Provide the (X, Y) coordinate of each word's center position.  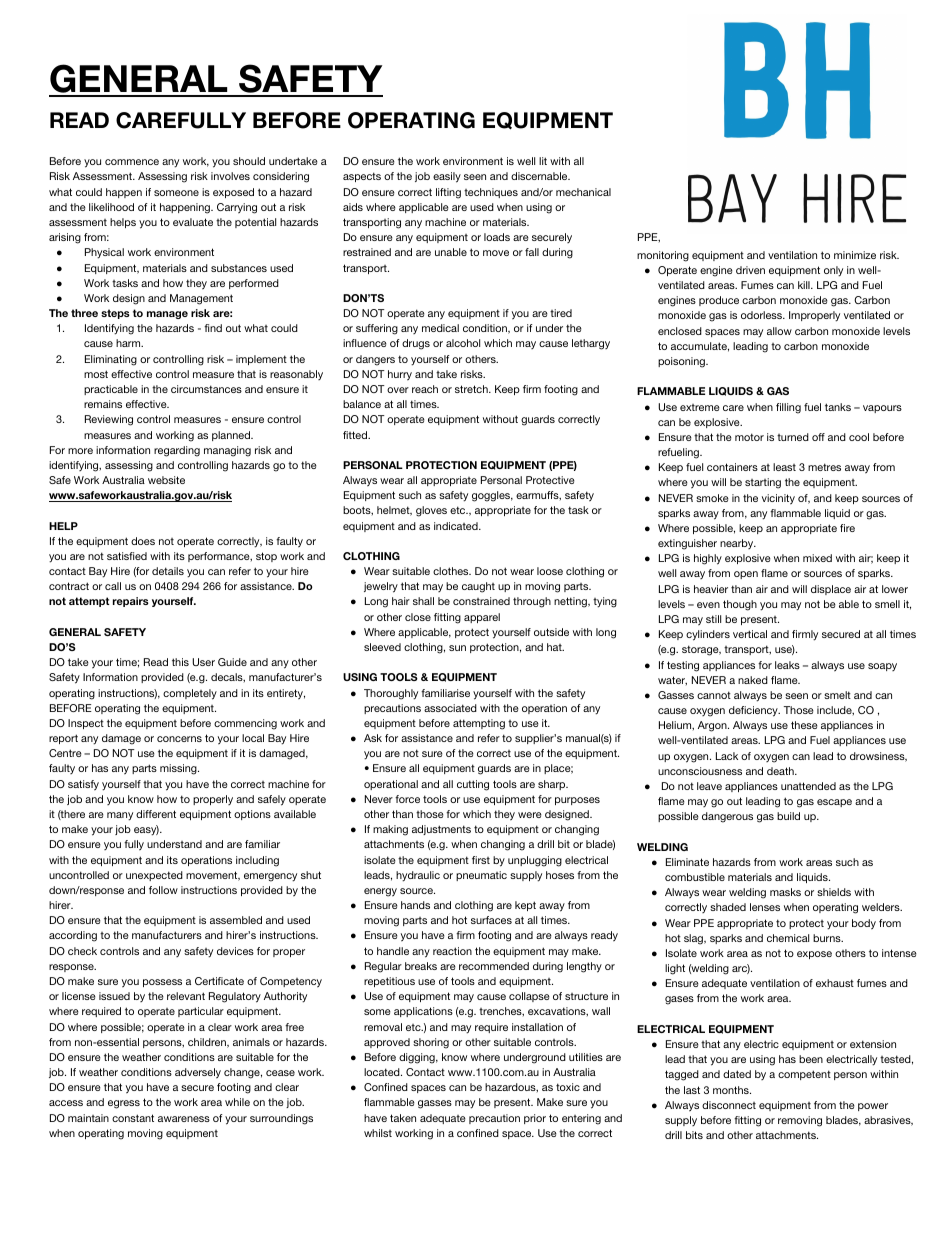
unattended (808, 786)
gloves (431, 511)
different (156, 814)
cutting (473, 785)
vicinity (778, 499)
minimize (855, 255)
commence (132, 162)
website (166, 480)
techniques (491, 193)
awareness (184, 1119)
